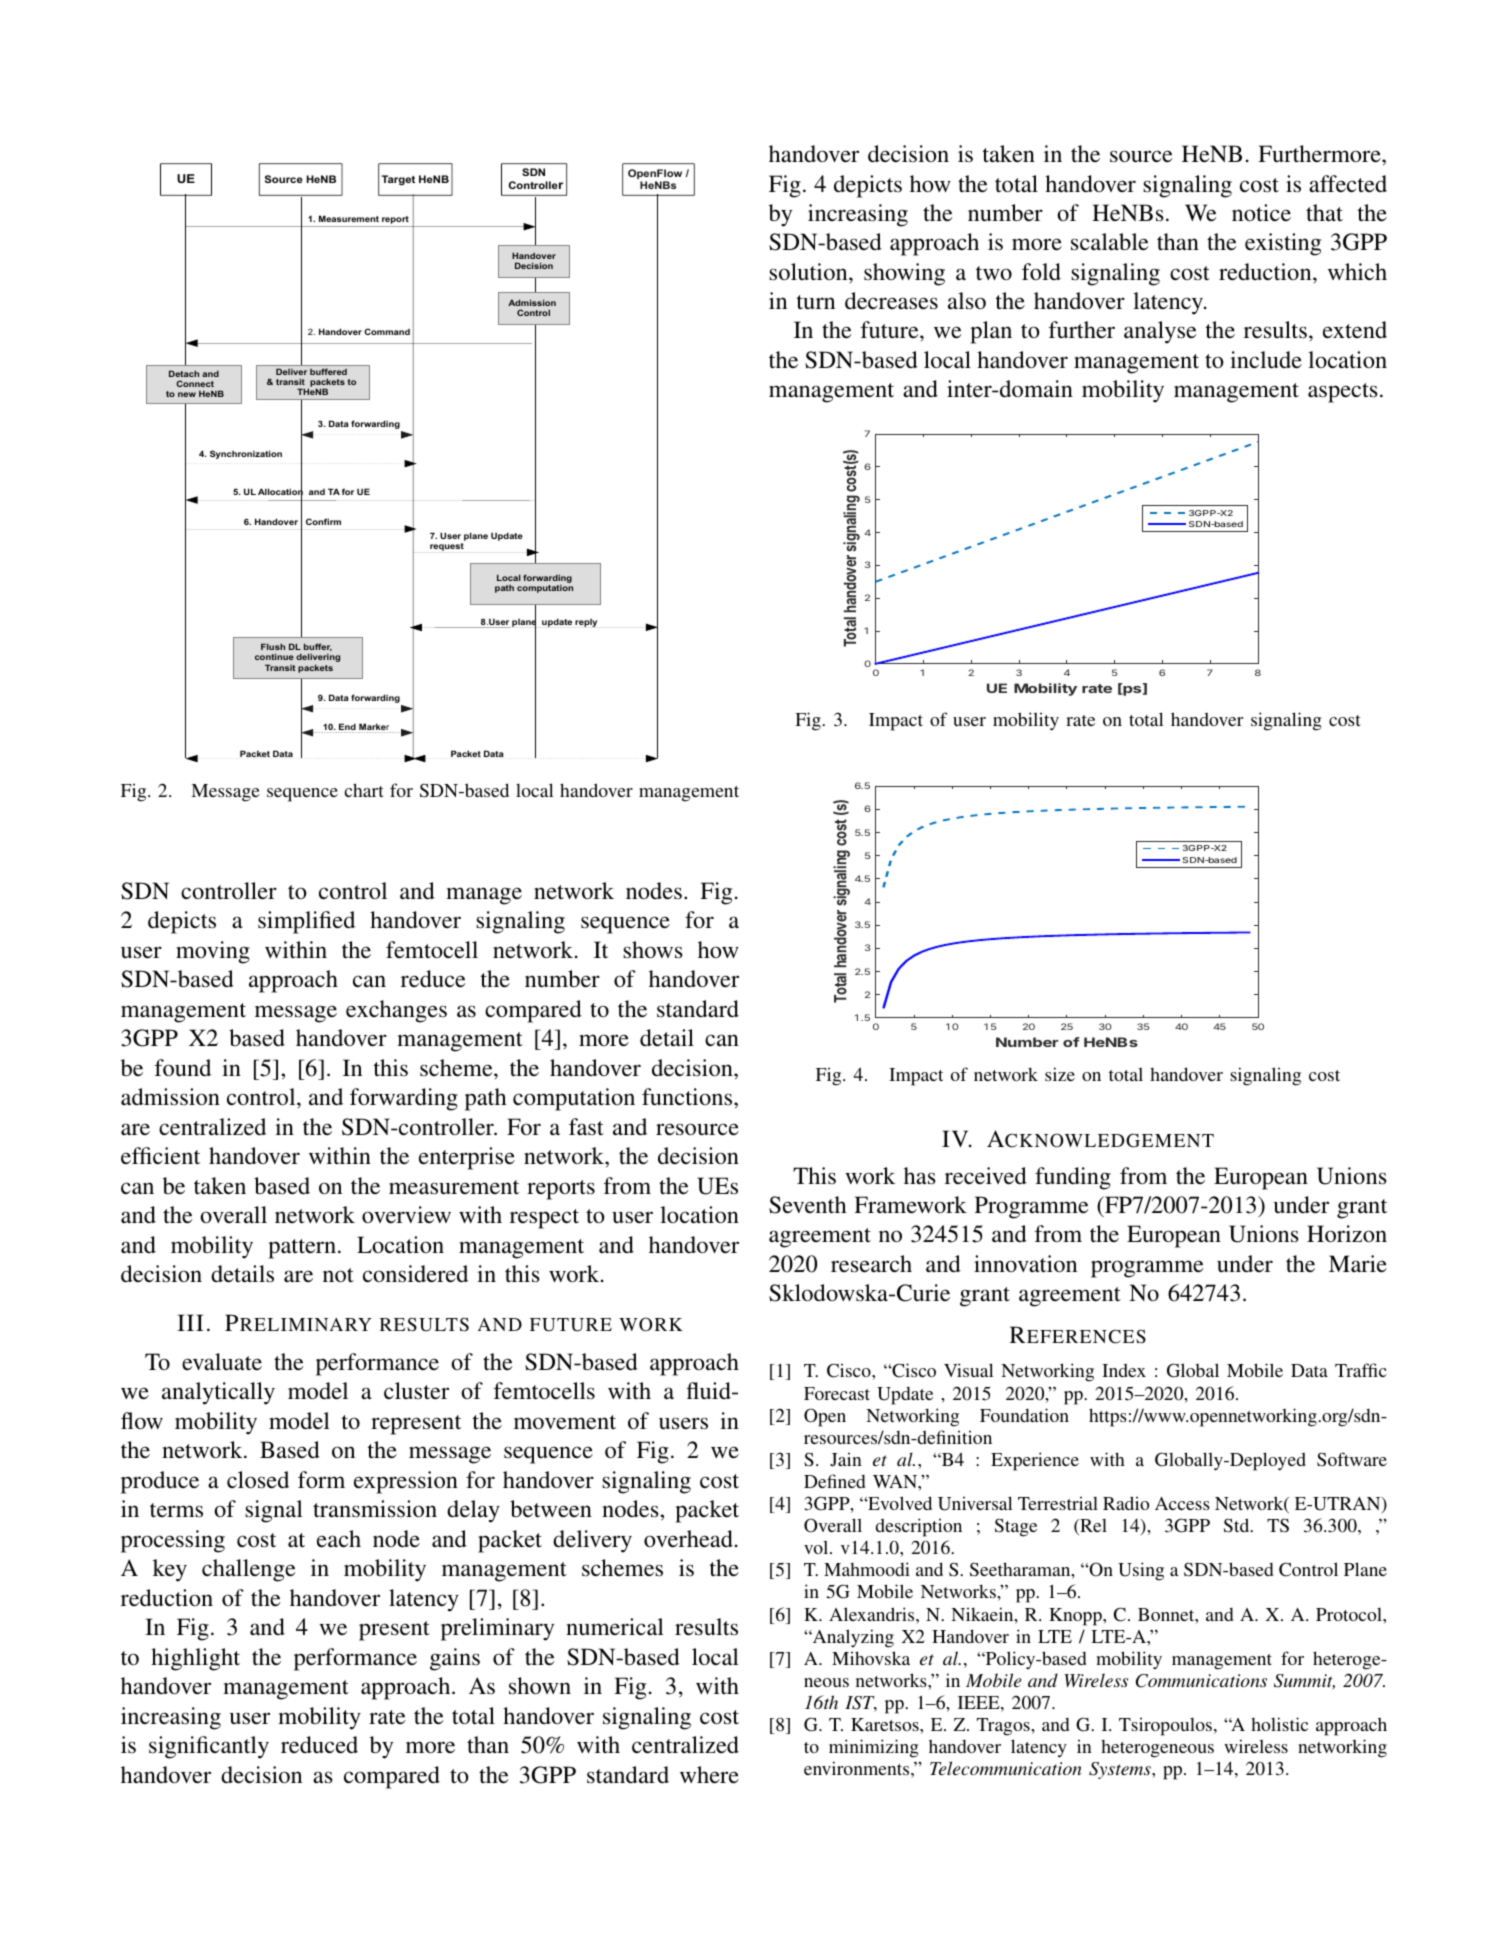 Image resolution: width=1508 pixels, height=1952 pixels. I want to click on notice, so click(1261, 213).
